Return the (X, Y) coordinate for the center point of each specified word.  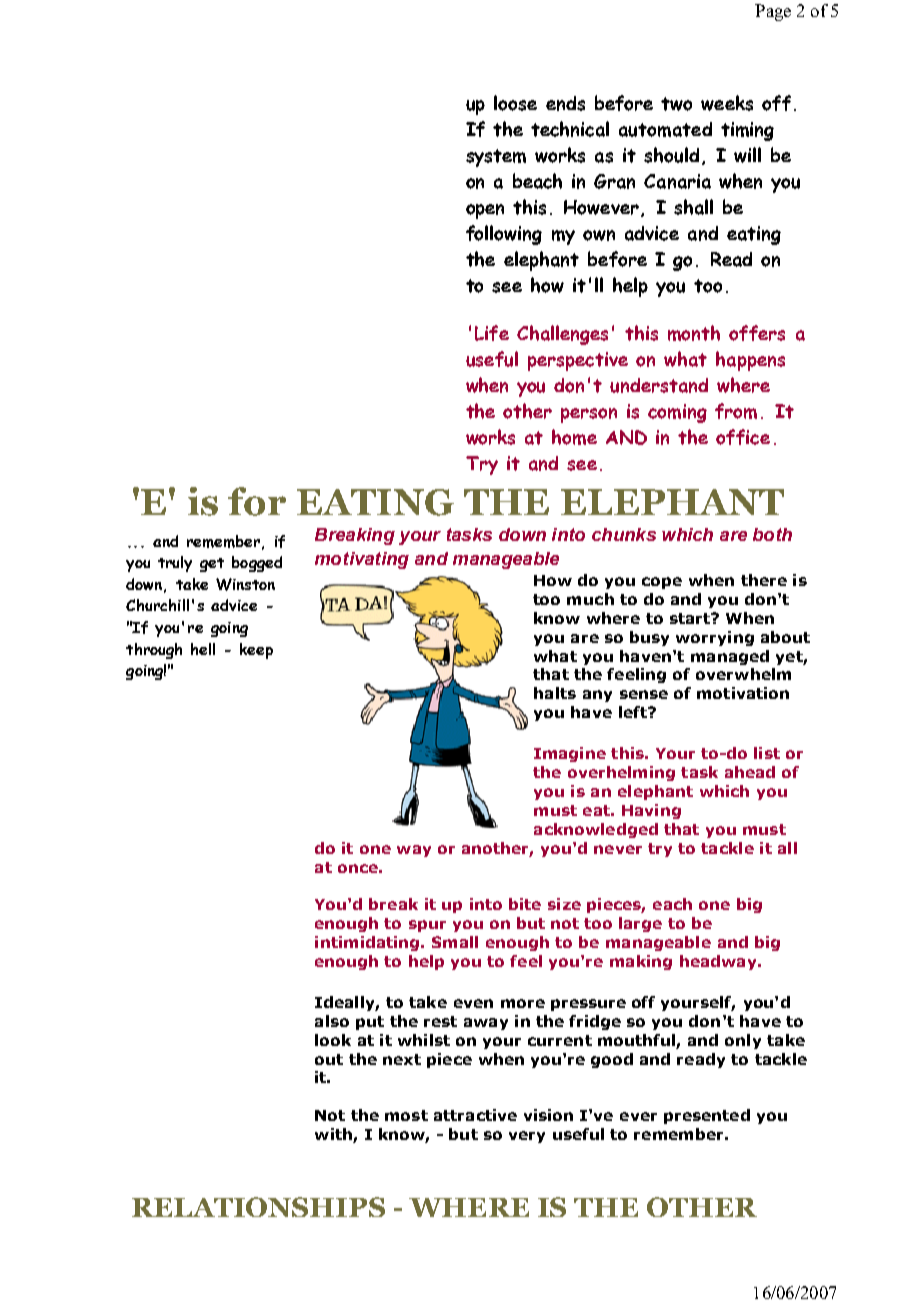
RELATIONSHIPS (258, 1207)
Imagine (570, 754)
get (212, 565)
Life (492, 333)
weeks (727, 103)
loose (515, 103)
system (496, 158)
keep (256, 651)
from (736, 411)
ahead (750, 772)
